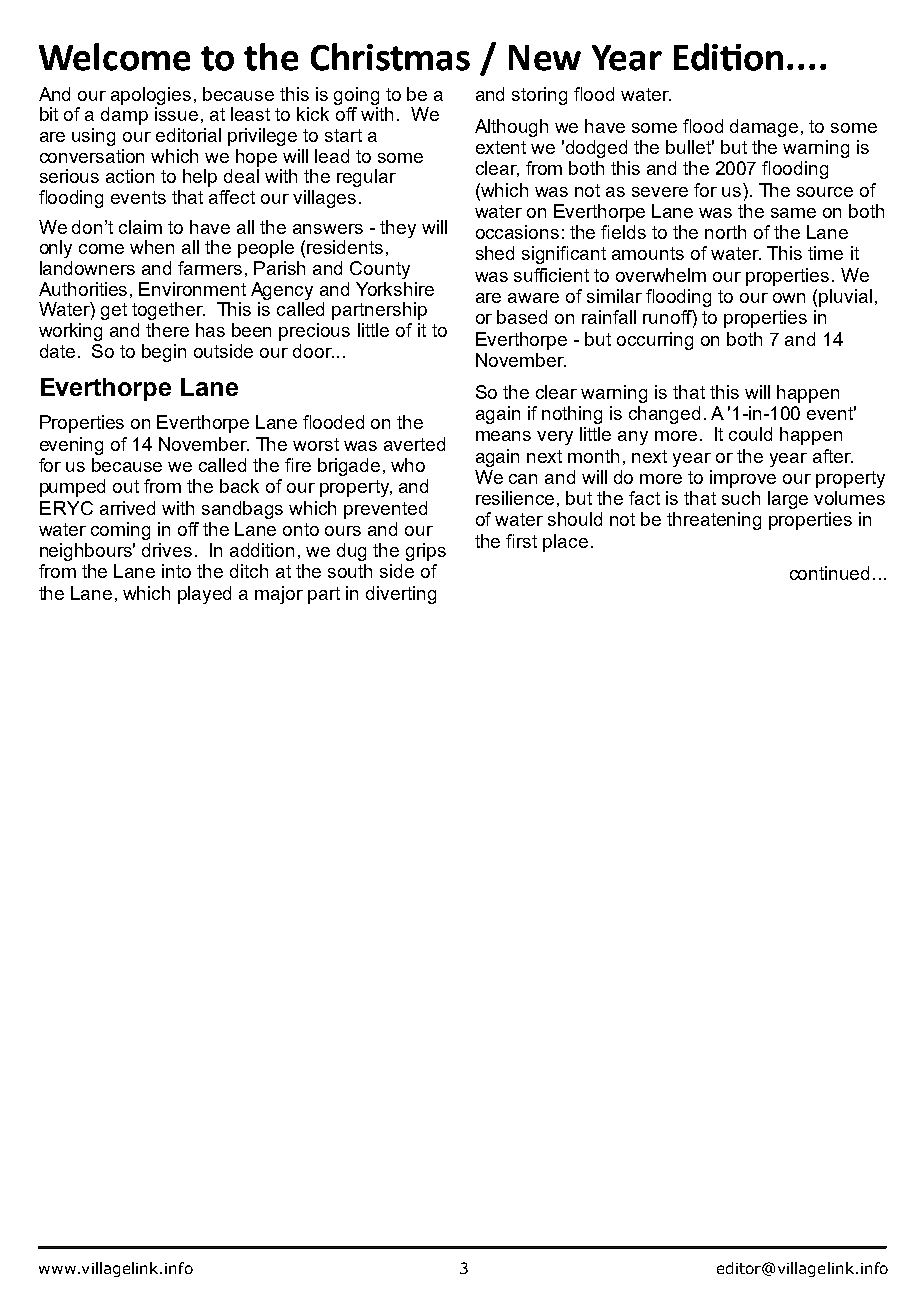  Describe the element at coordinates (151, 96) in the image. I see `apologies` at that location.
